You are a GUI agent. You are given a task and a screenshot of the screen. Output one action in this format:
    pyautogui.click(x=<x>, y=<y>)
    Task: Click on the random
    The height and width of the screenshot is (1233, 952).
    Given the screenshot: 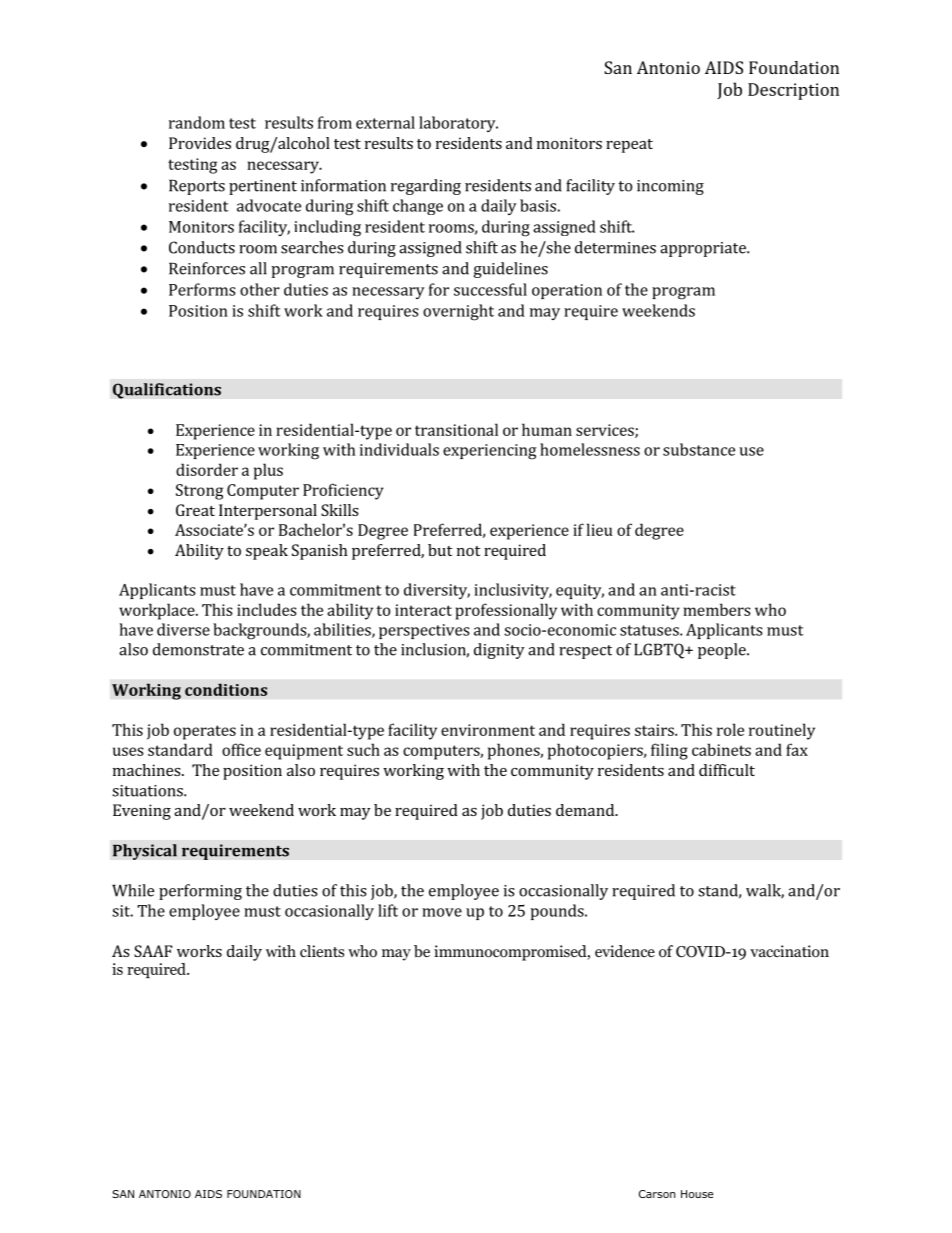 What is the action you would take?
    pyautogui.click(x=197, y=122)
